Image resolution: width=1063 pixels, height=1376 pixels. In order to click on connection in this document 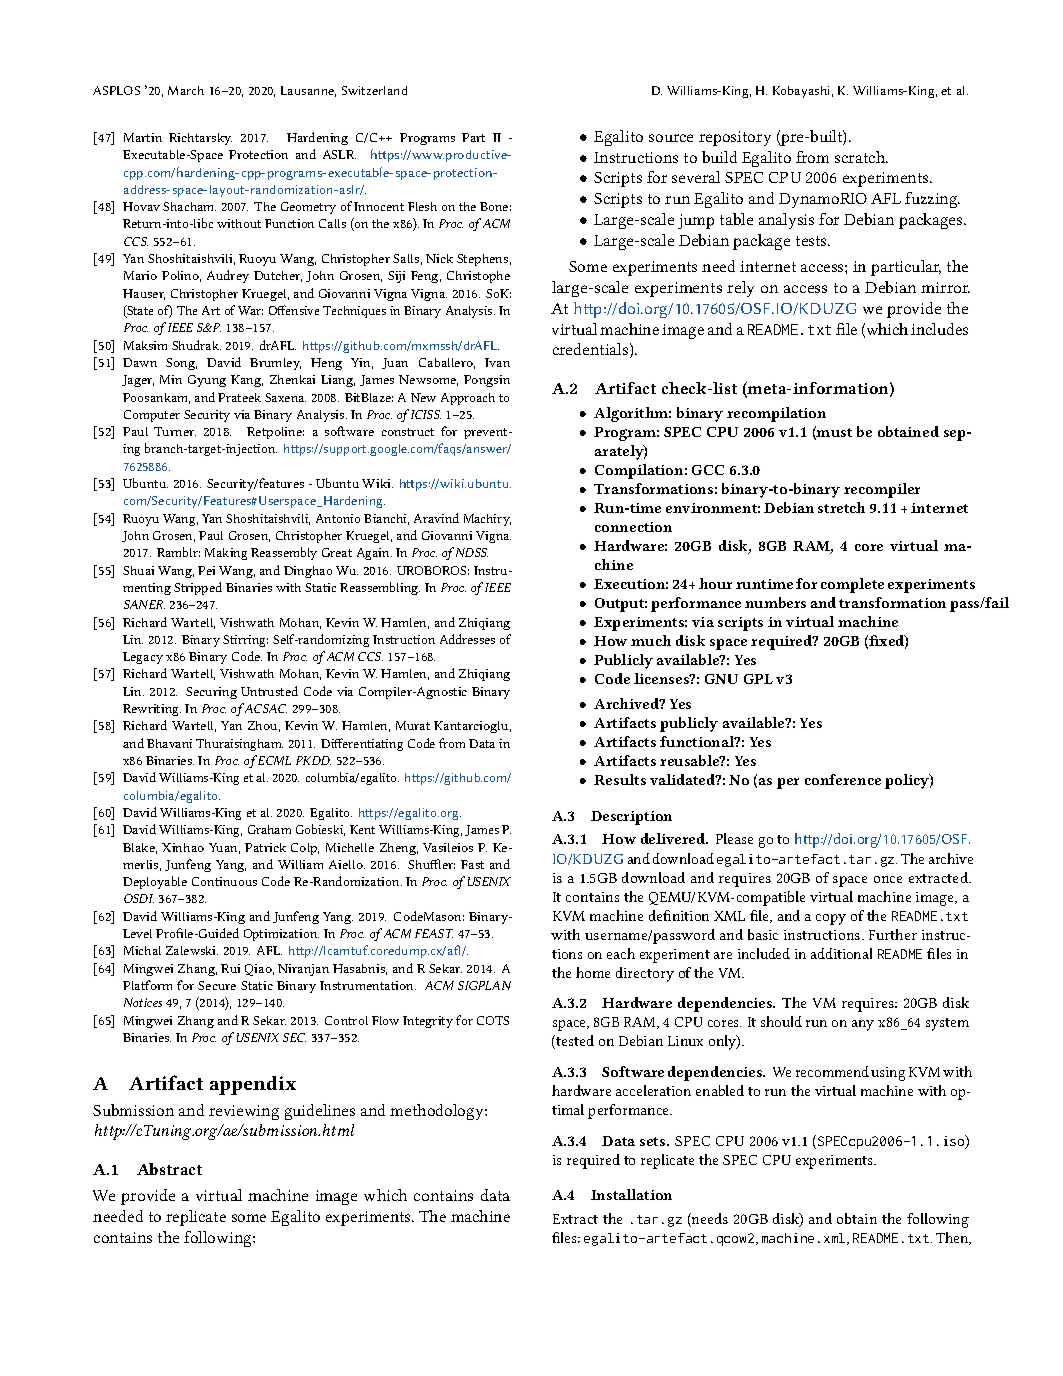, I will do `click(633, 527)`.
